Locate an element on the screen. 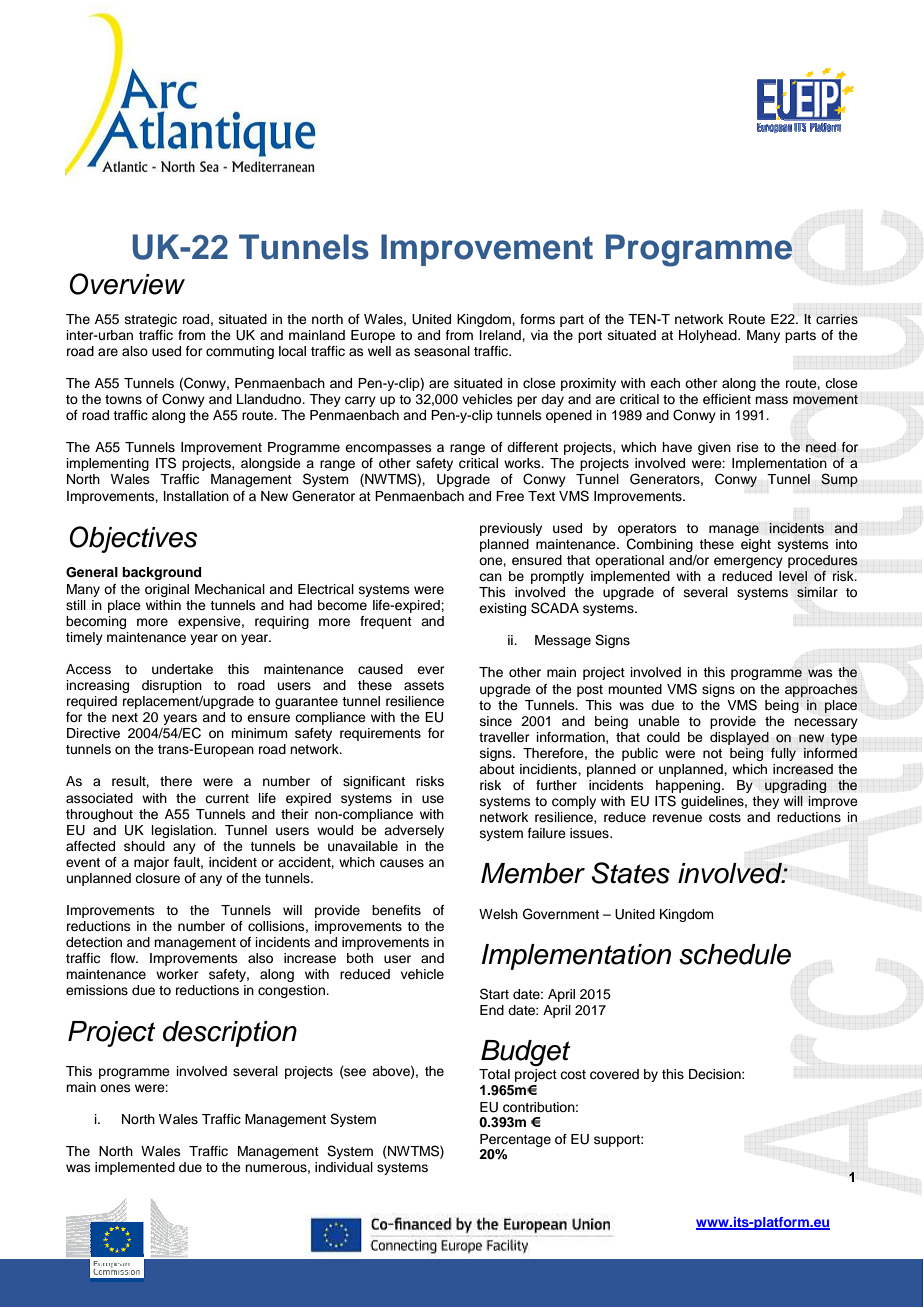  States is located at coordinates (630, 873).
